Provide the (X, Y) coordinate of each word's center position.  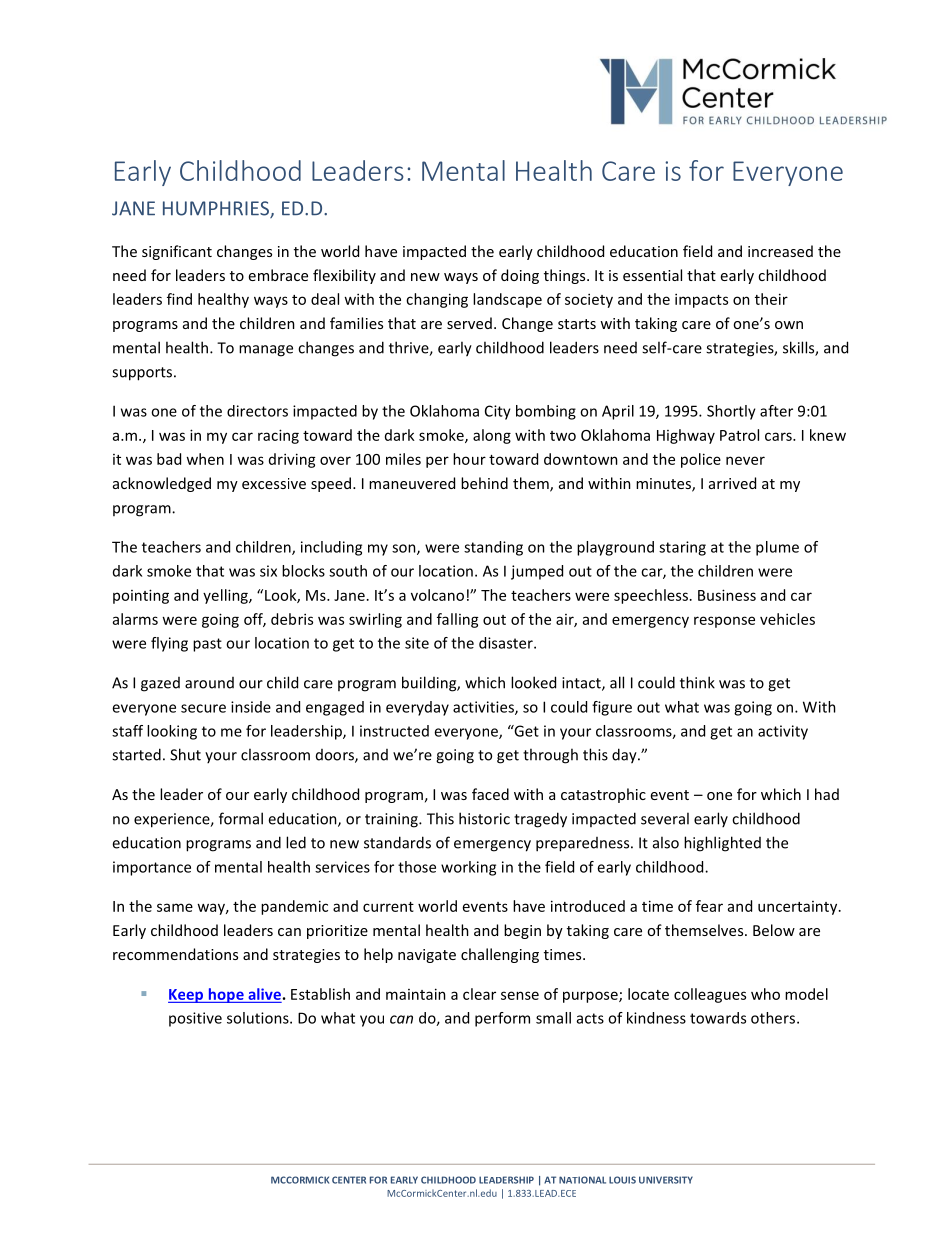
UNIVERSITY (666, 1180)
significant (177, 252)
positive (195, 1019)
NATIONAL (582, 1180)
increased (780, 251)
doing (520, 276)
